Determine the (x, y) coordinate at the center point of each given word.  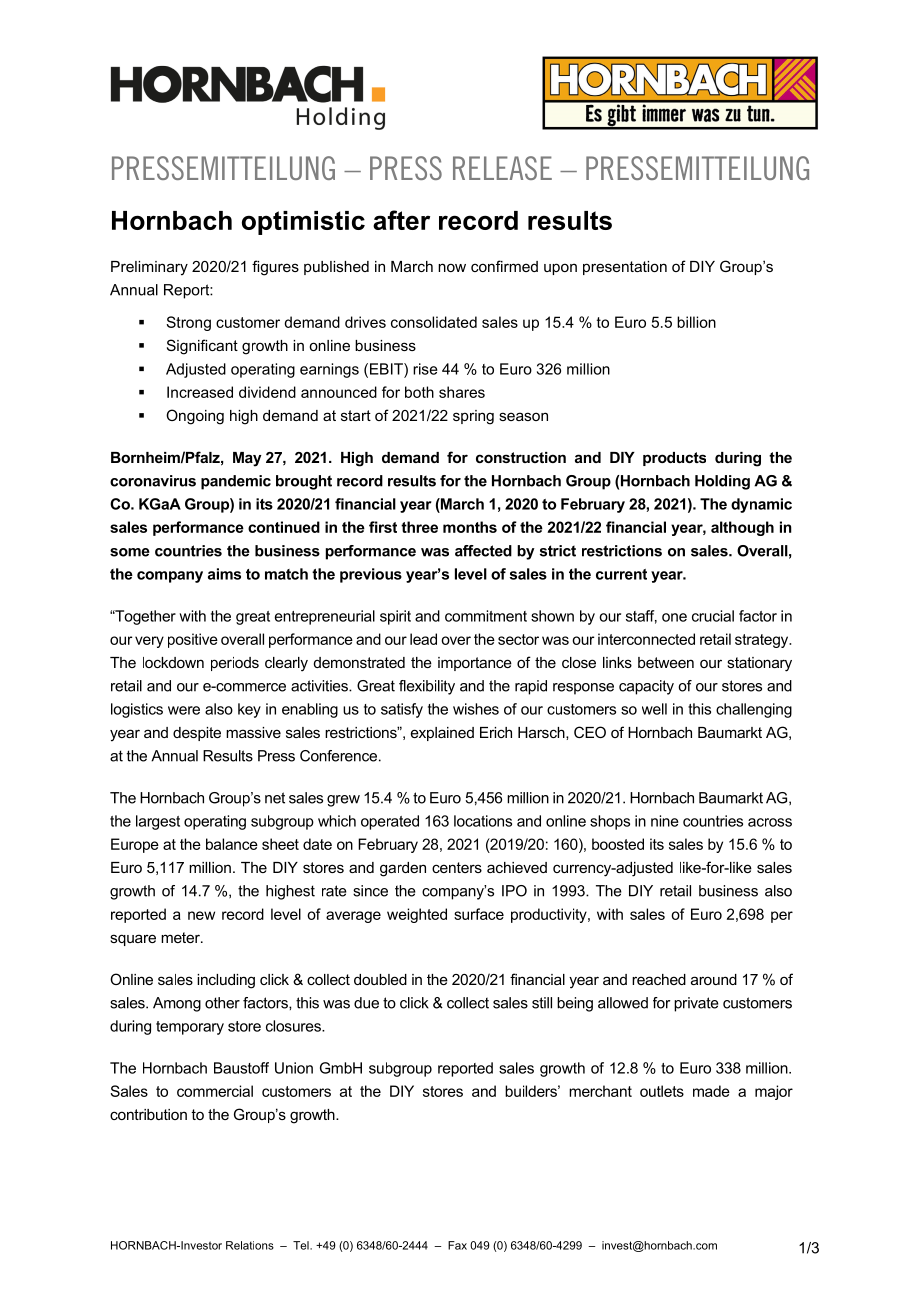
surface (479, 914)
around (714, 979)
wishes (476, 709)
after (401, 220)
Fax (457, 1245)
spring (473, 417)
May (247, 459)
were (184, 710)
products (674, 459)
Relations (250, 1245)
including (226, 981)
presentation (625, 268)
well (654, 709)
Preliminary (149, 268)
